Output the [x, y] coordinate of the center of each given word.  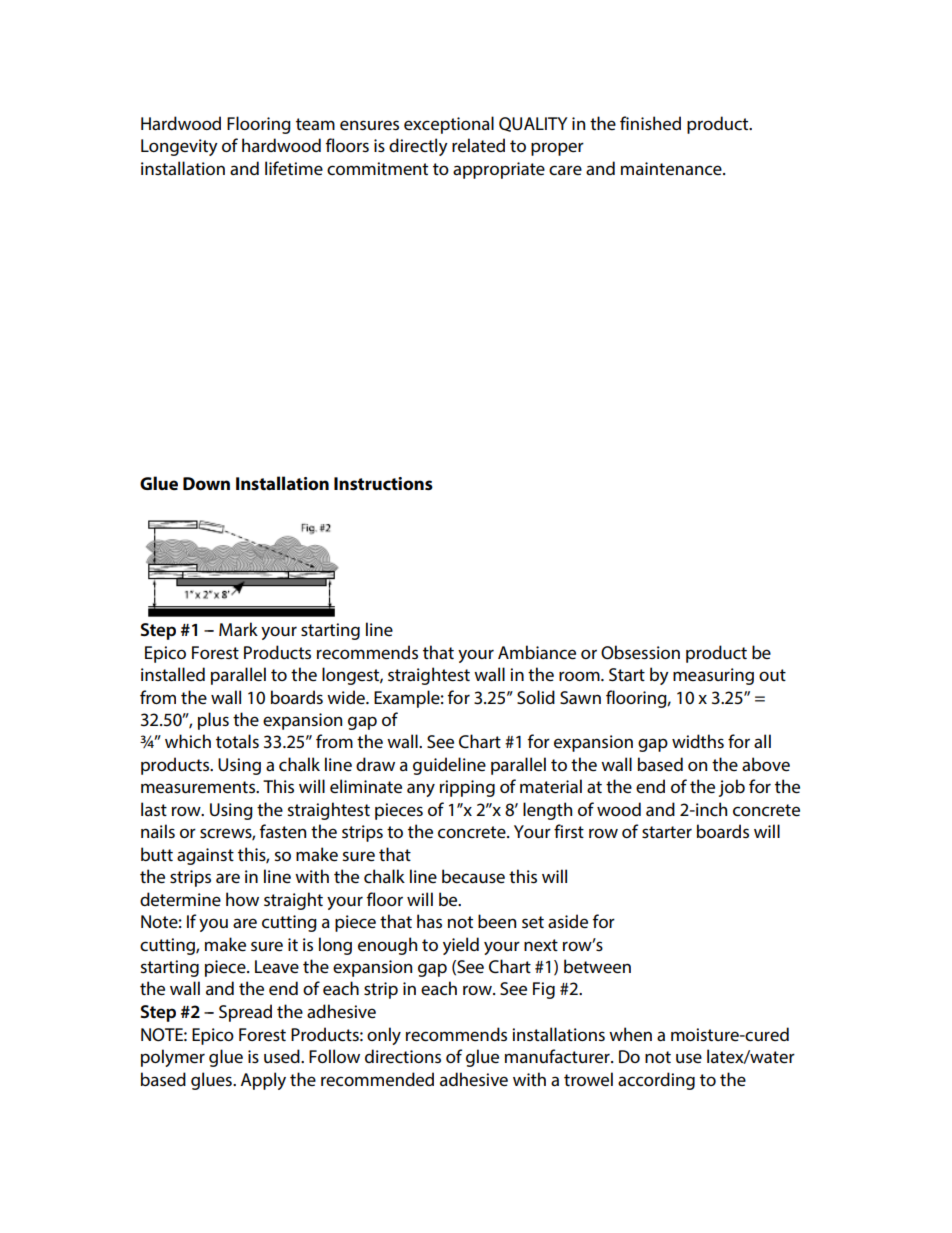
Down [206, 483]
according [656, 1081]
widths [698, 741]
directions [403, 1056]
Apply [263, 1081]
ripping [467, 788]
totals [237, 741]
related [478, 145]
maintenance [672, 169]
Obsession [640, 652]
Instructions [383, 484]
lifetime [294, 168]
